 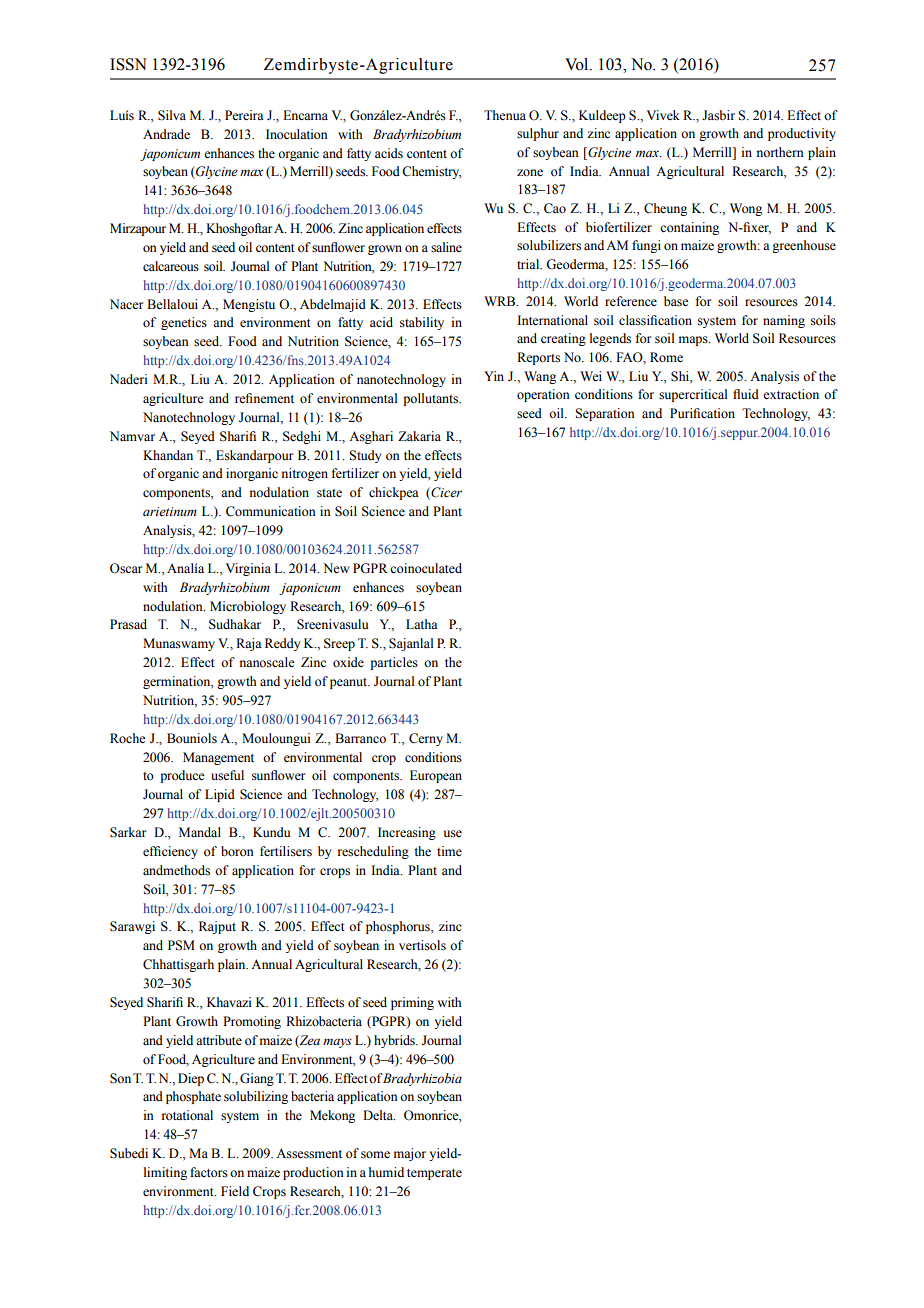 I want to click on Purification, so click(x=702, y=413).
